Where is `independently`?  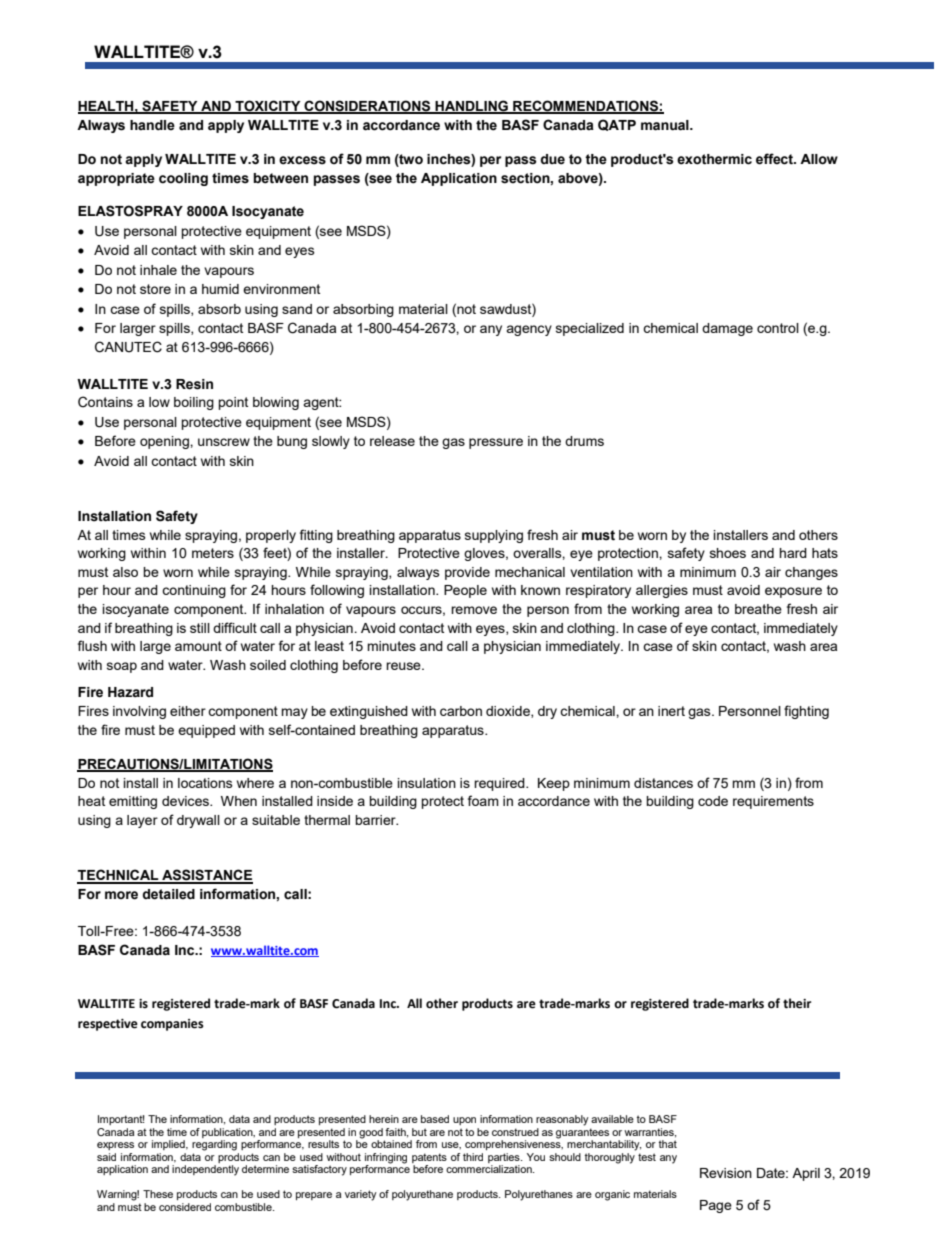
independently is located at coordinates (205, 1170).
